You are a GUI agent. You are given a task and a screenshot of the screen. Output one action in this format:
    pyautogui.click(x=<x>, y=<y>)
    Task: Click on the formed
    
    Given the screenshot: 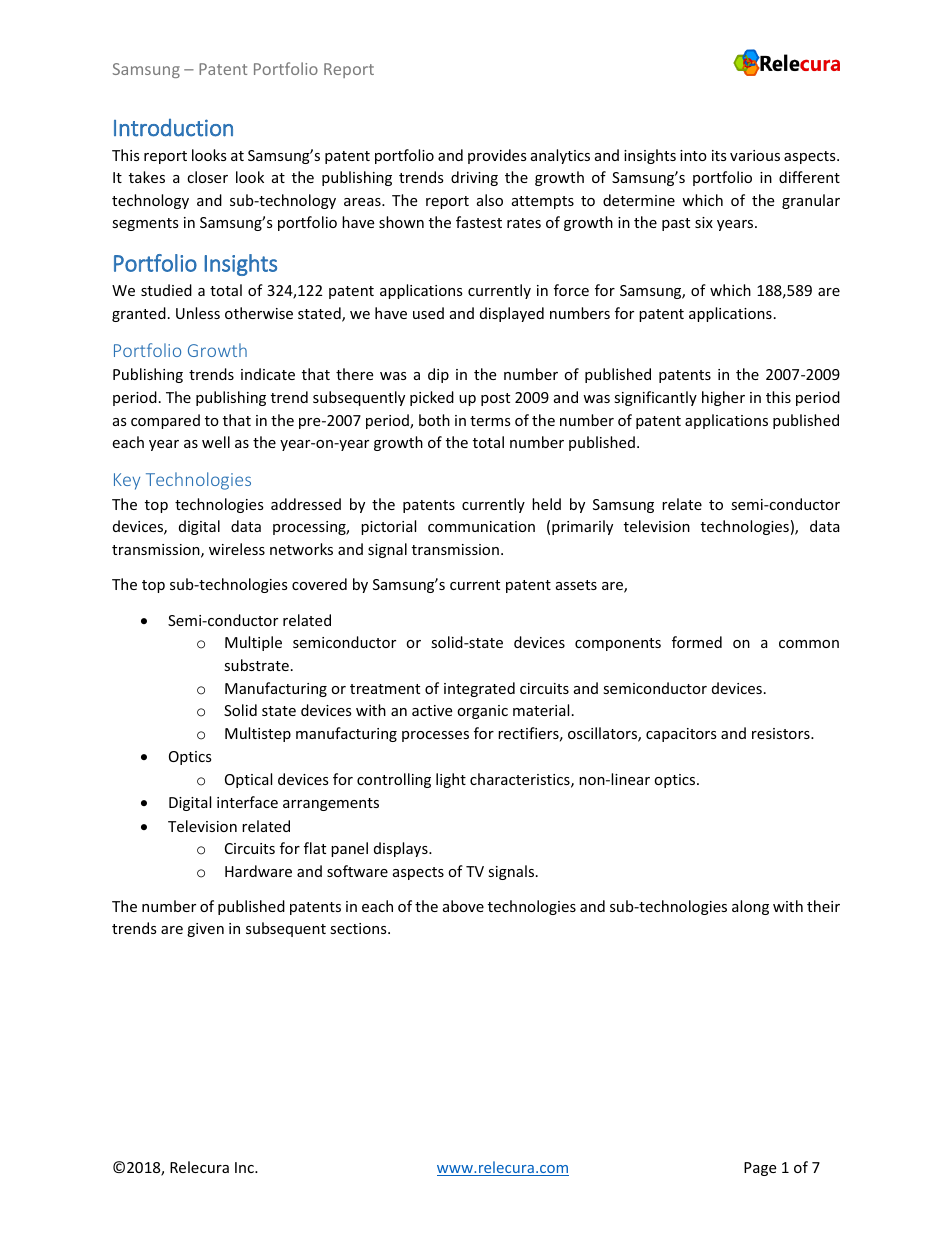 What is the action you would take?
    pyautogui.click(x=697, y=642)
